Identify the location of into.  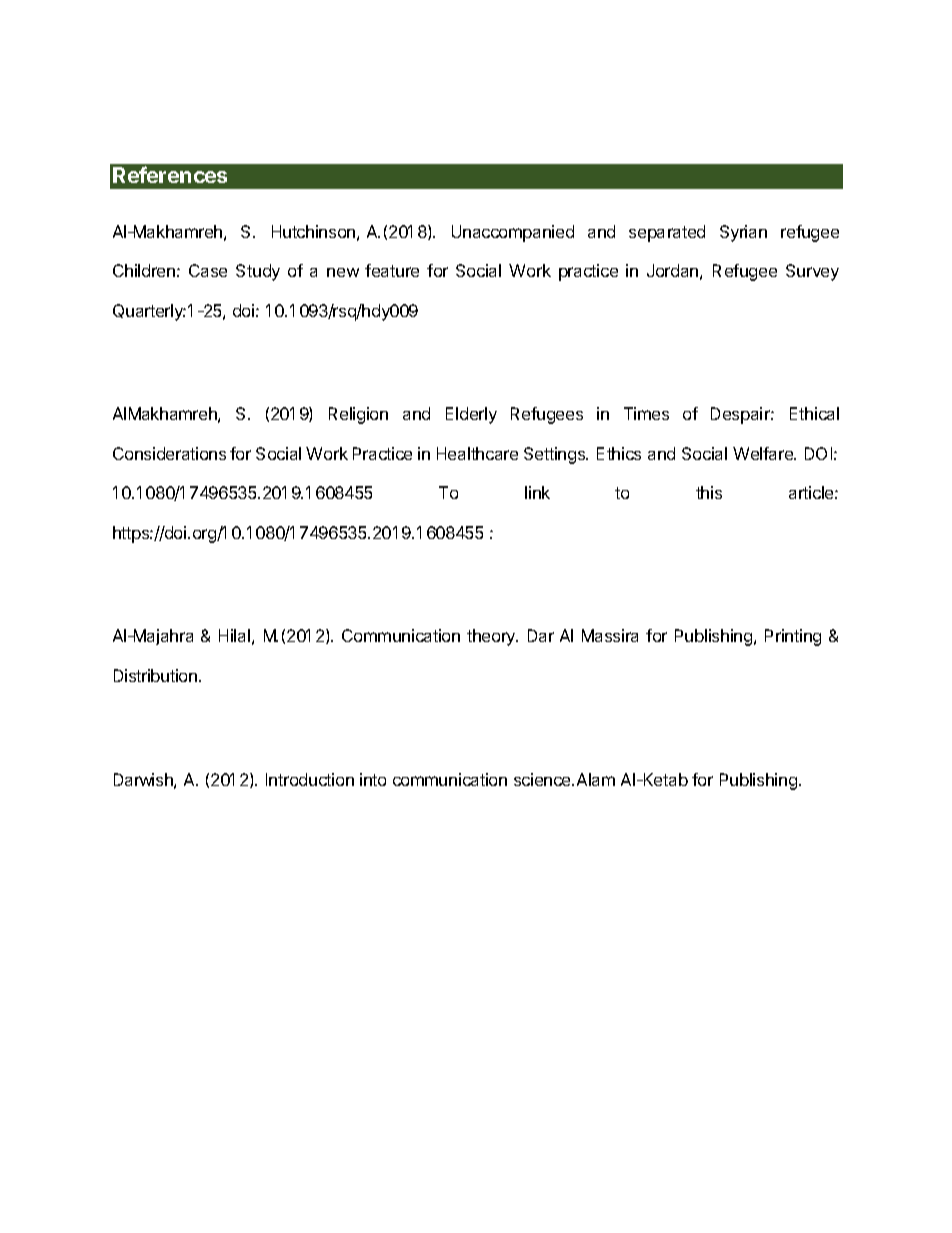
(373, 779).
